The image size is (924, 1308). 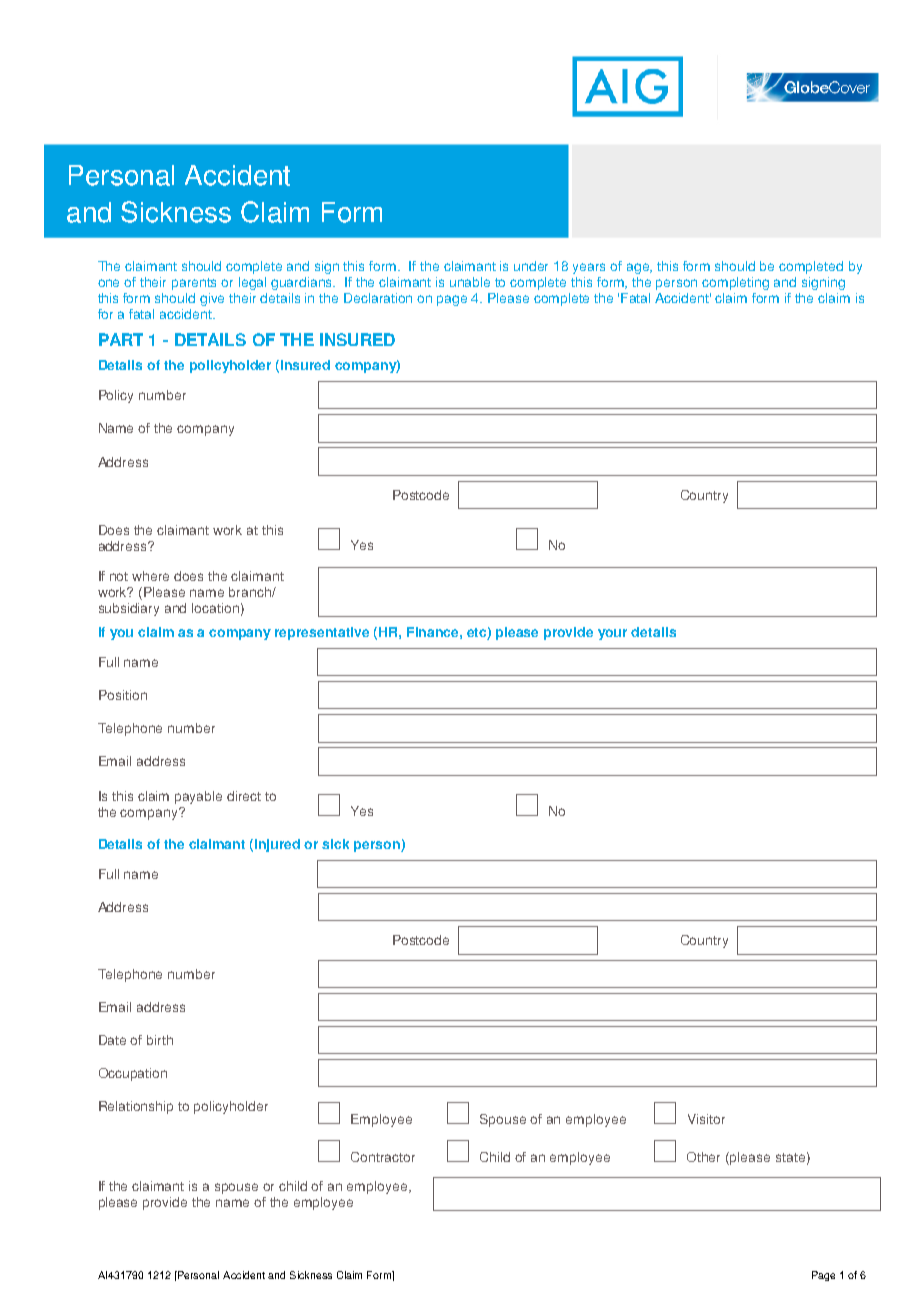 What do you see at coordinates (136, 1107) in the page?
I see `Relationship` at bounding box center [136, 1107].
